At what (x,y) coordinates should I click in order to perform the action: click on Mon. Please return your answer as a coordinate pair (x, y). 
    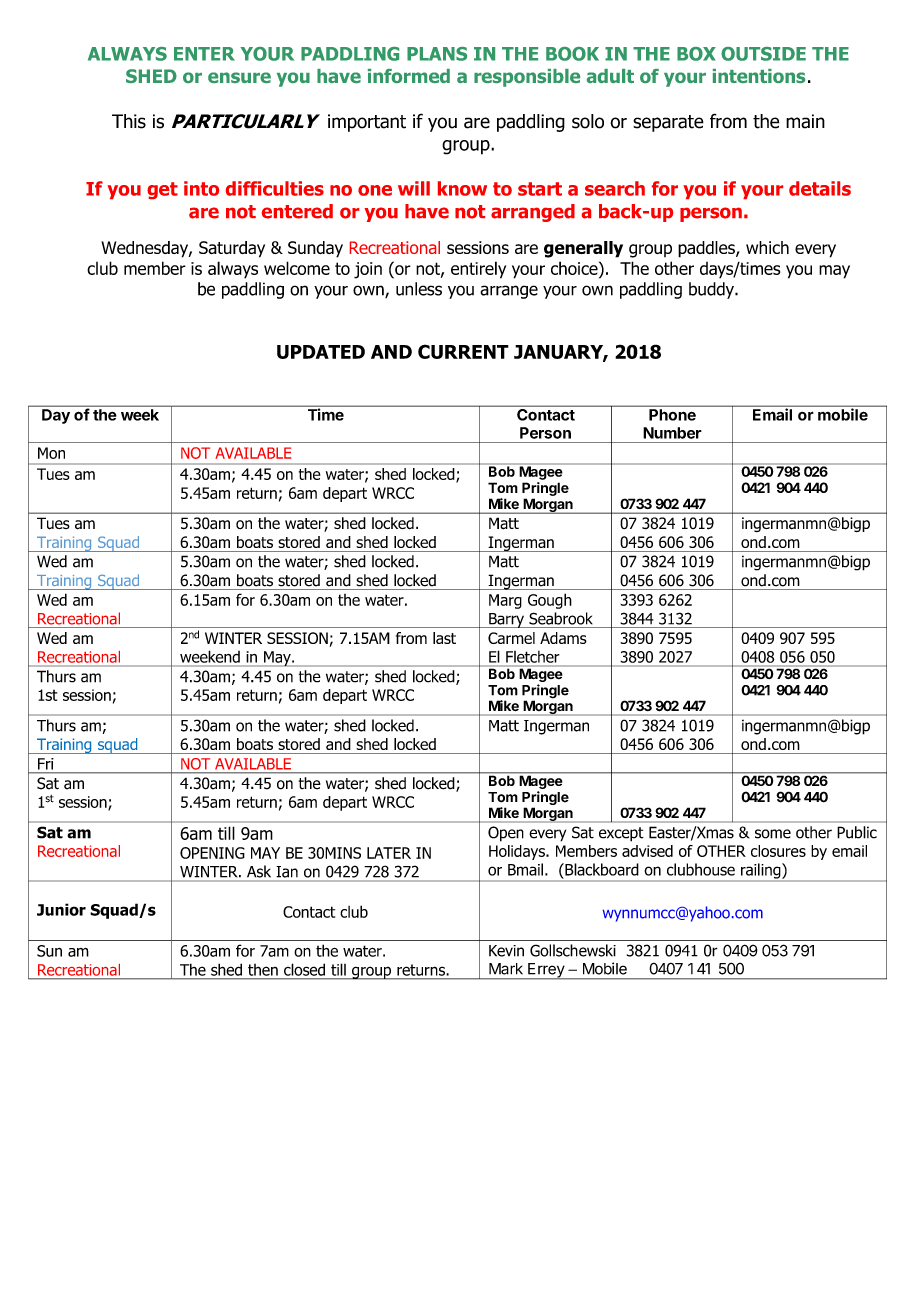
    Looking at the image, I should click on (51, 453).
